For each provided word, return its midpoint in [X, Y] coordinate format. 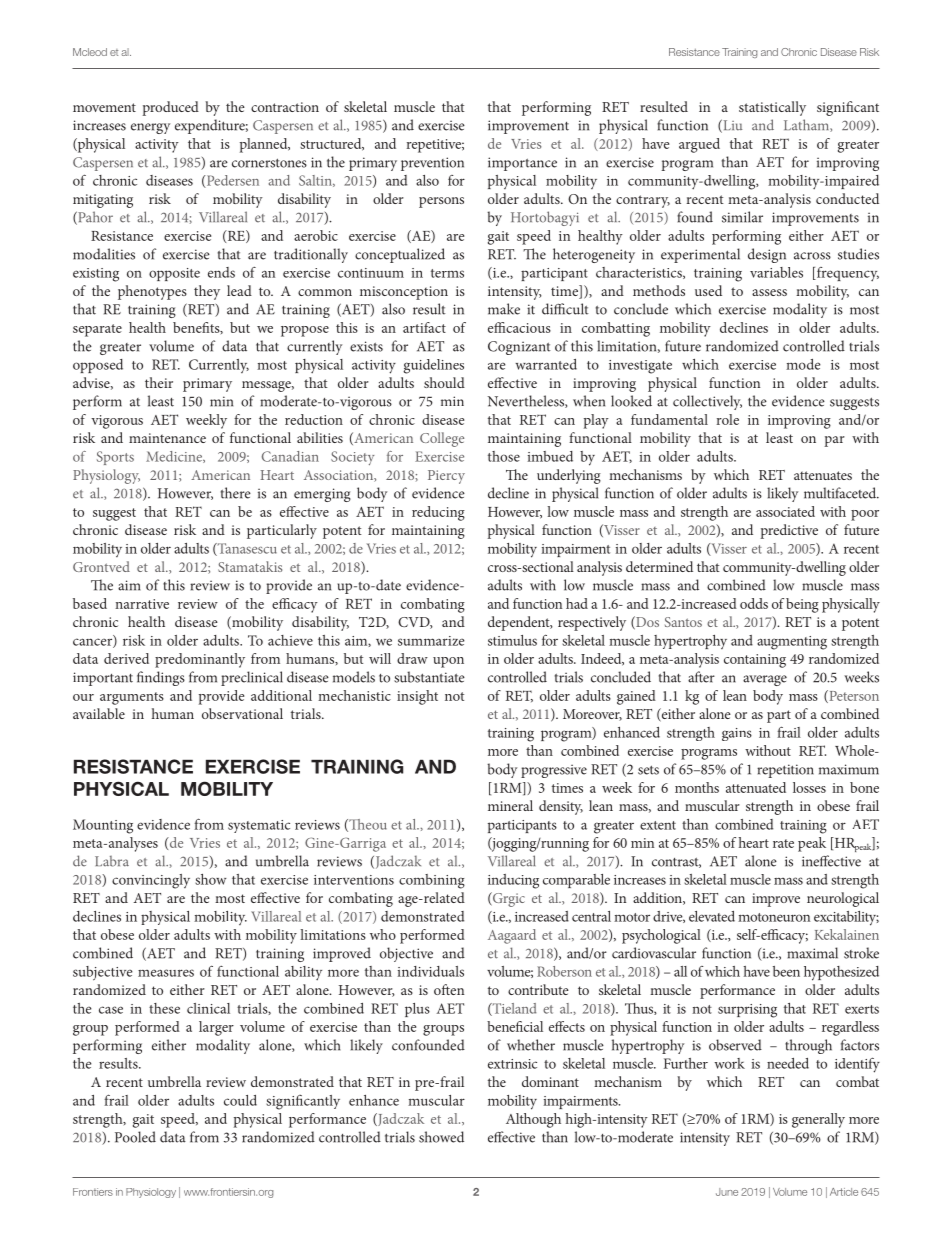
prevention [432, 164]
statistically [772, 108]
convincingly [151, 881]
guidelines [433, 366]
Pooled [135, 1137]
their [159, 382]
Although [533, 1120]
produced [170, 108]
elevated [712, 916]
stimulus [512, 640]
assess [769, 292]
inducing [513, 881]
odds [754, 603]
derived [126, 658]
